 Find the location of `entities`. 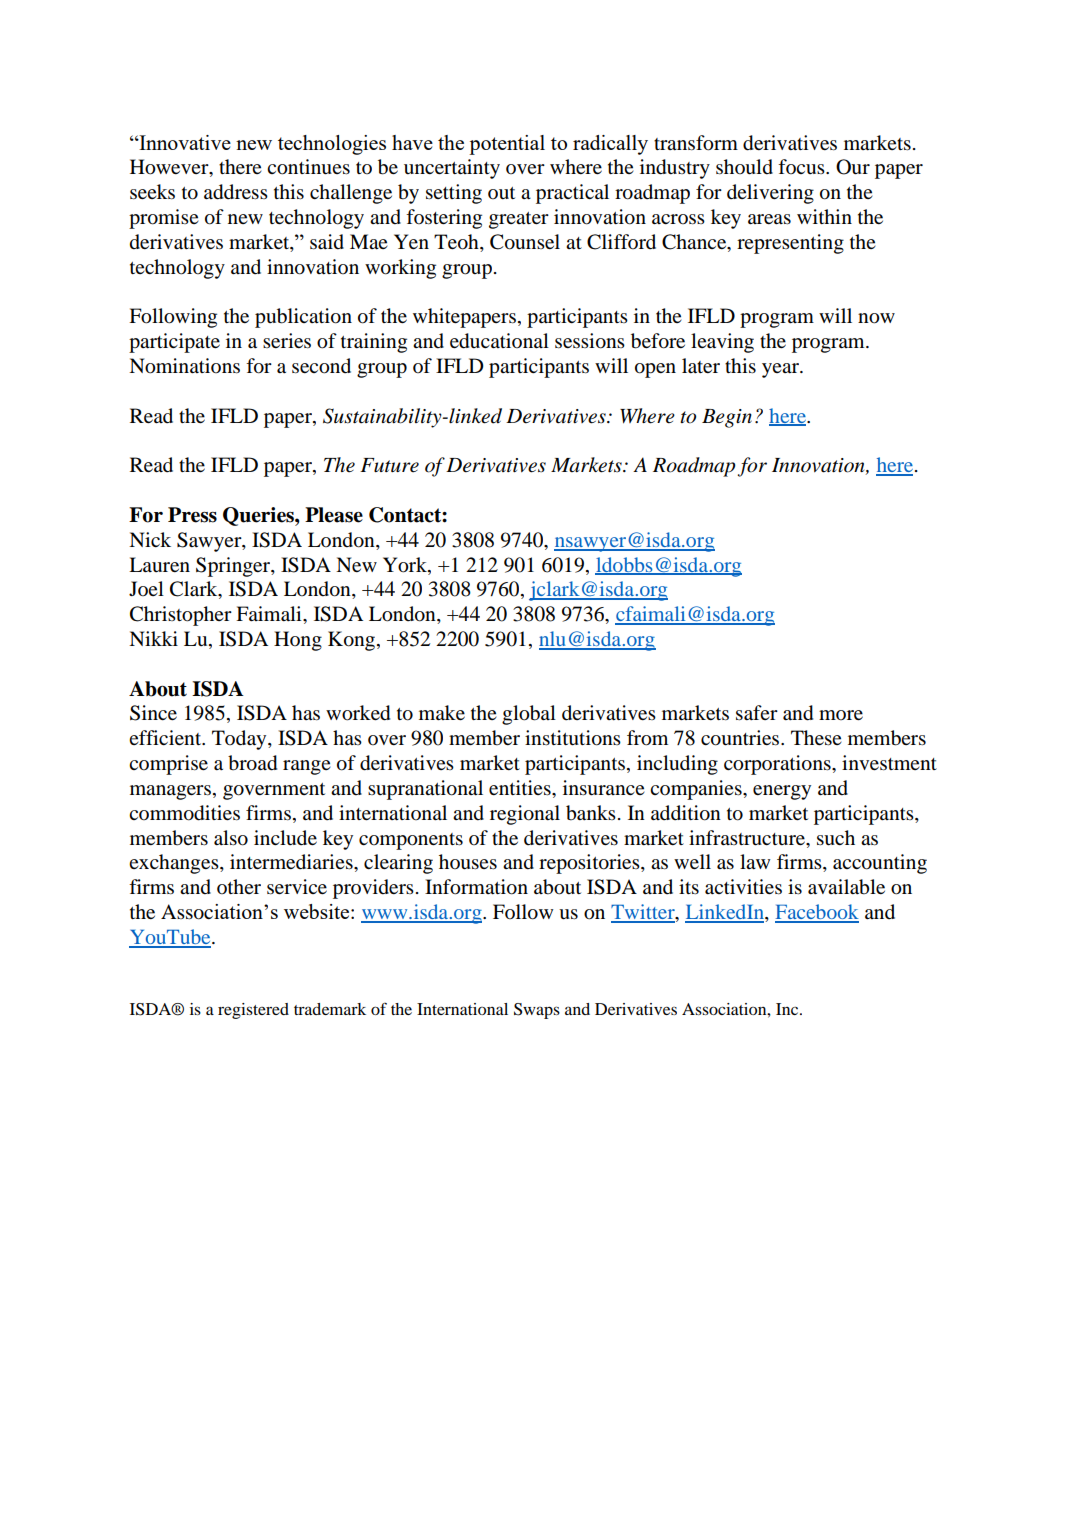

entities is located at coordinates (521, 788).
